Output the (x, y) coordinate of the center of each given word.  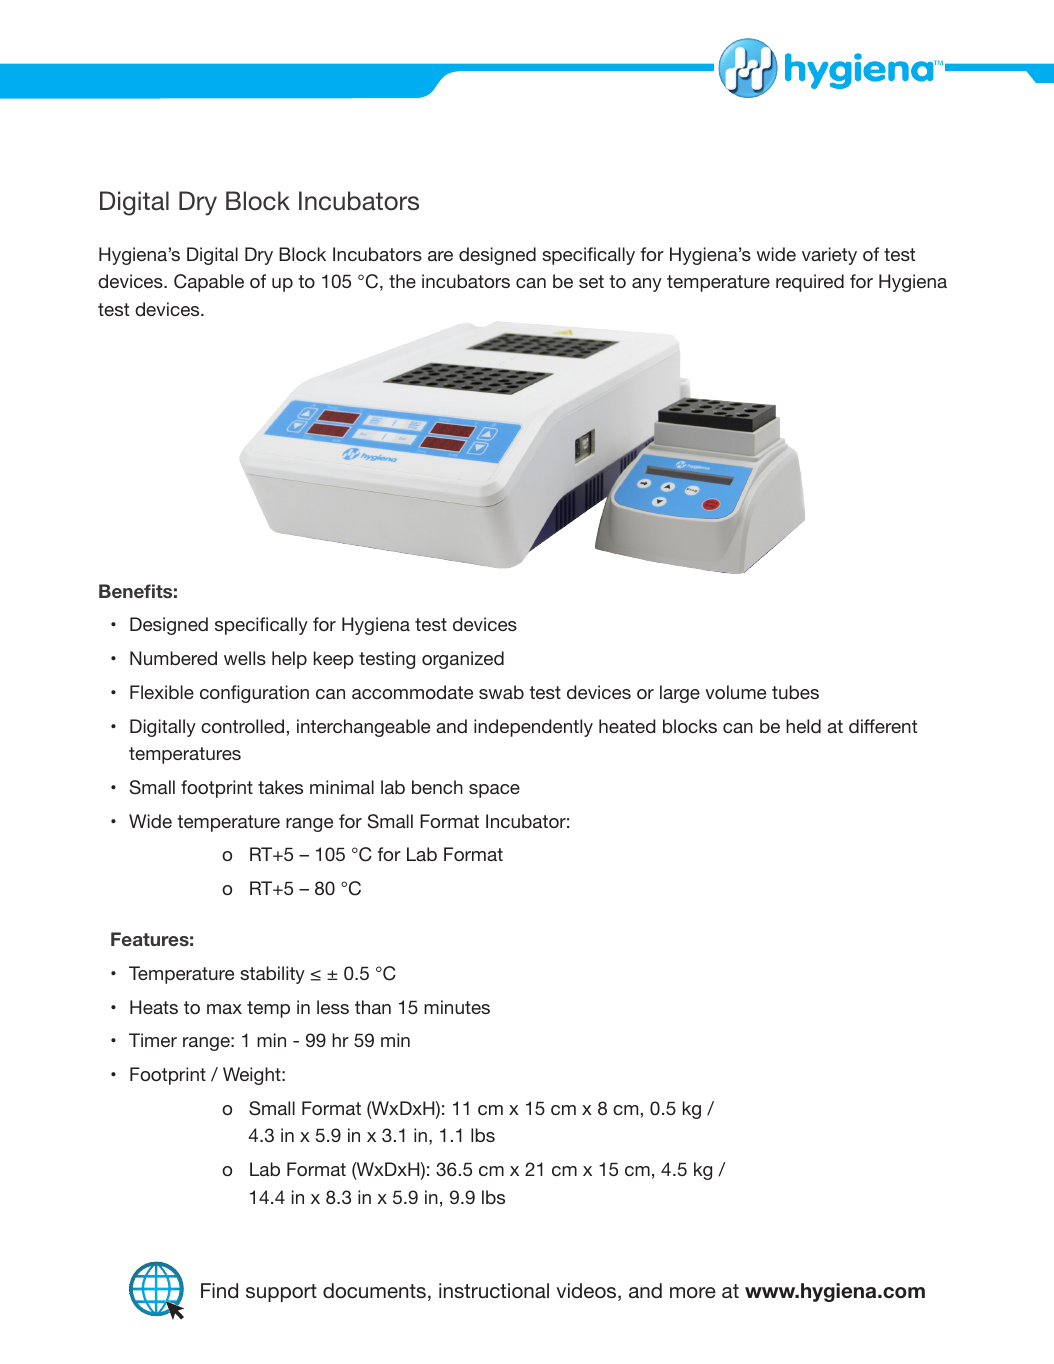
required (810, 283)
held (803, 726)
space (494, 791)
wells (245, 658)
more (693, 1292)
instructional (494, 1290)
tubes (795, 692)
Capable (209, 283)
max (224, 1009)
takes (280, 787)
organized (463, 660)
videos (587, 1292)
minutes (457, 1007)
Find (219, 1290)
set (591, 281)
